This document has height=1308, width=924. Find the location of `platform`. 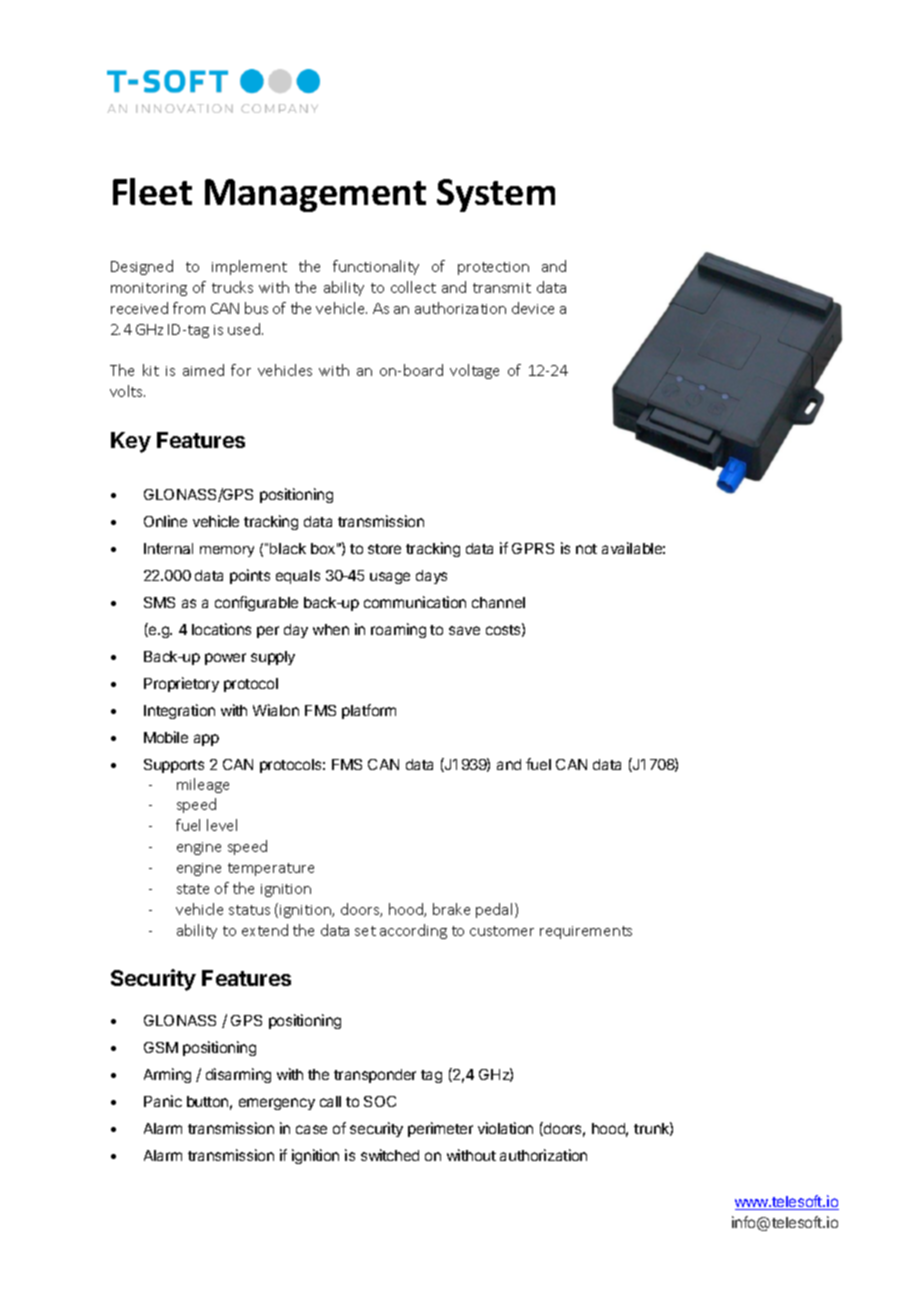

platform is located at coordinates (369, 711).
